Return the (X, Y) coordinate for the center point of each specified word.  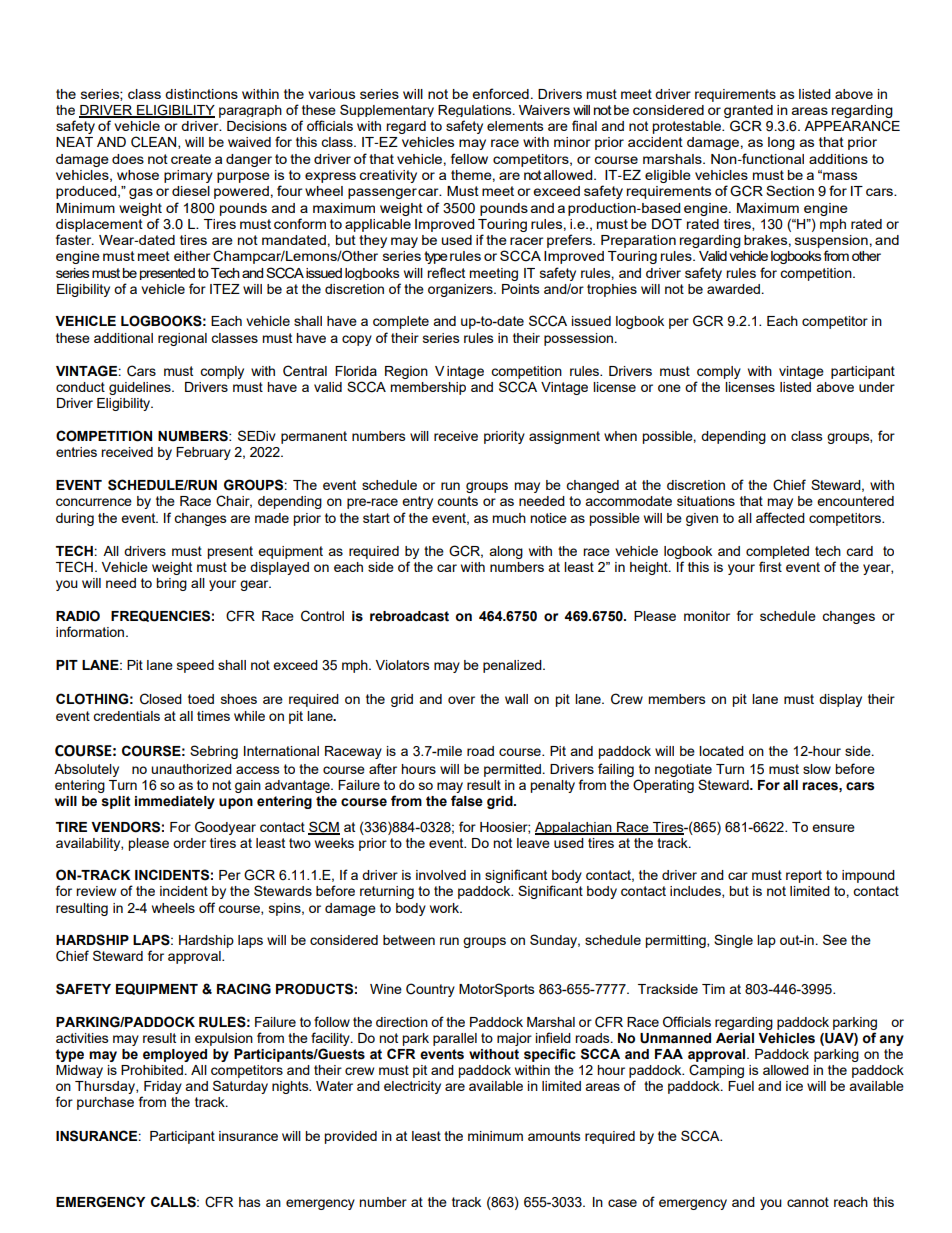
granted (748, 111)
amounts (554, 1136)
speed (195, 666)
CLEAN (155, 142)
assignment (564, 437)
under (877, 387)
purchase (105, 1103)
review (96, 891)
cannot (808, 1202)
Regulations (476, 111)
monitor (707, 616)
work (446, 908)
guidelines (141, 388)
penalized (513, 666)
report (804, 876)
